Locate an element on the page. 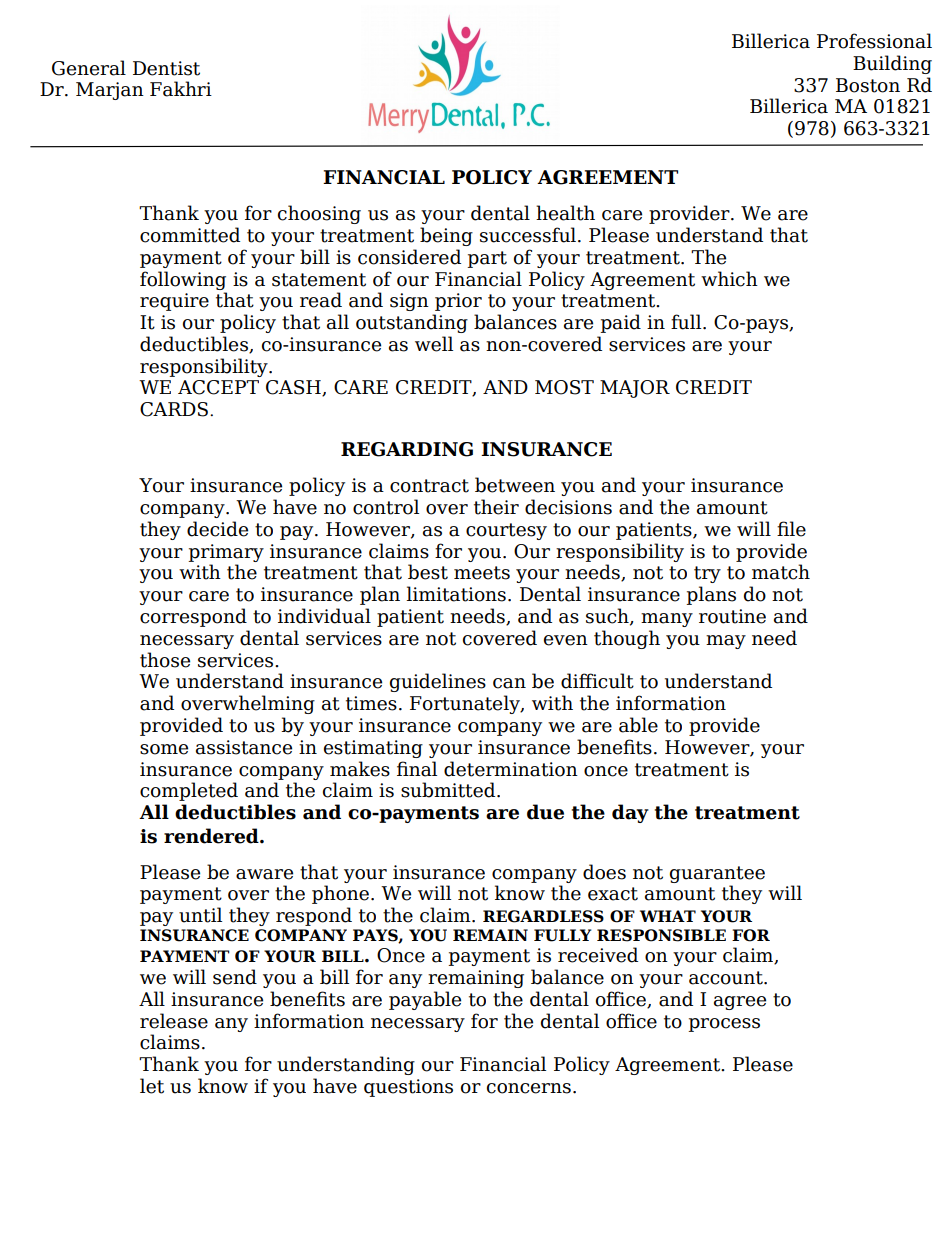 Image resolution: width=952 pixels, height=1233 pixels. health is located at coordinates (565, 213).
